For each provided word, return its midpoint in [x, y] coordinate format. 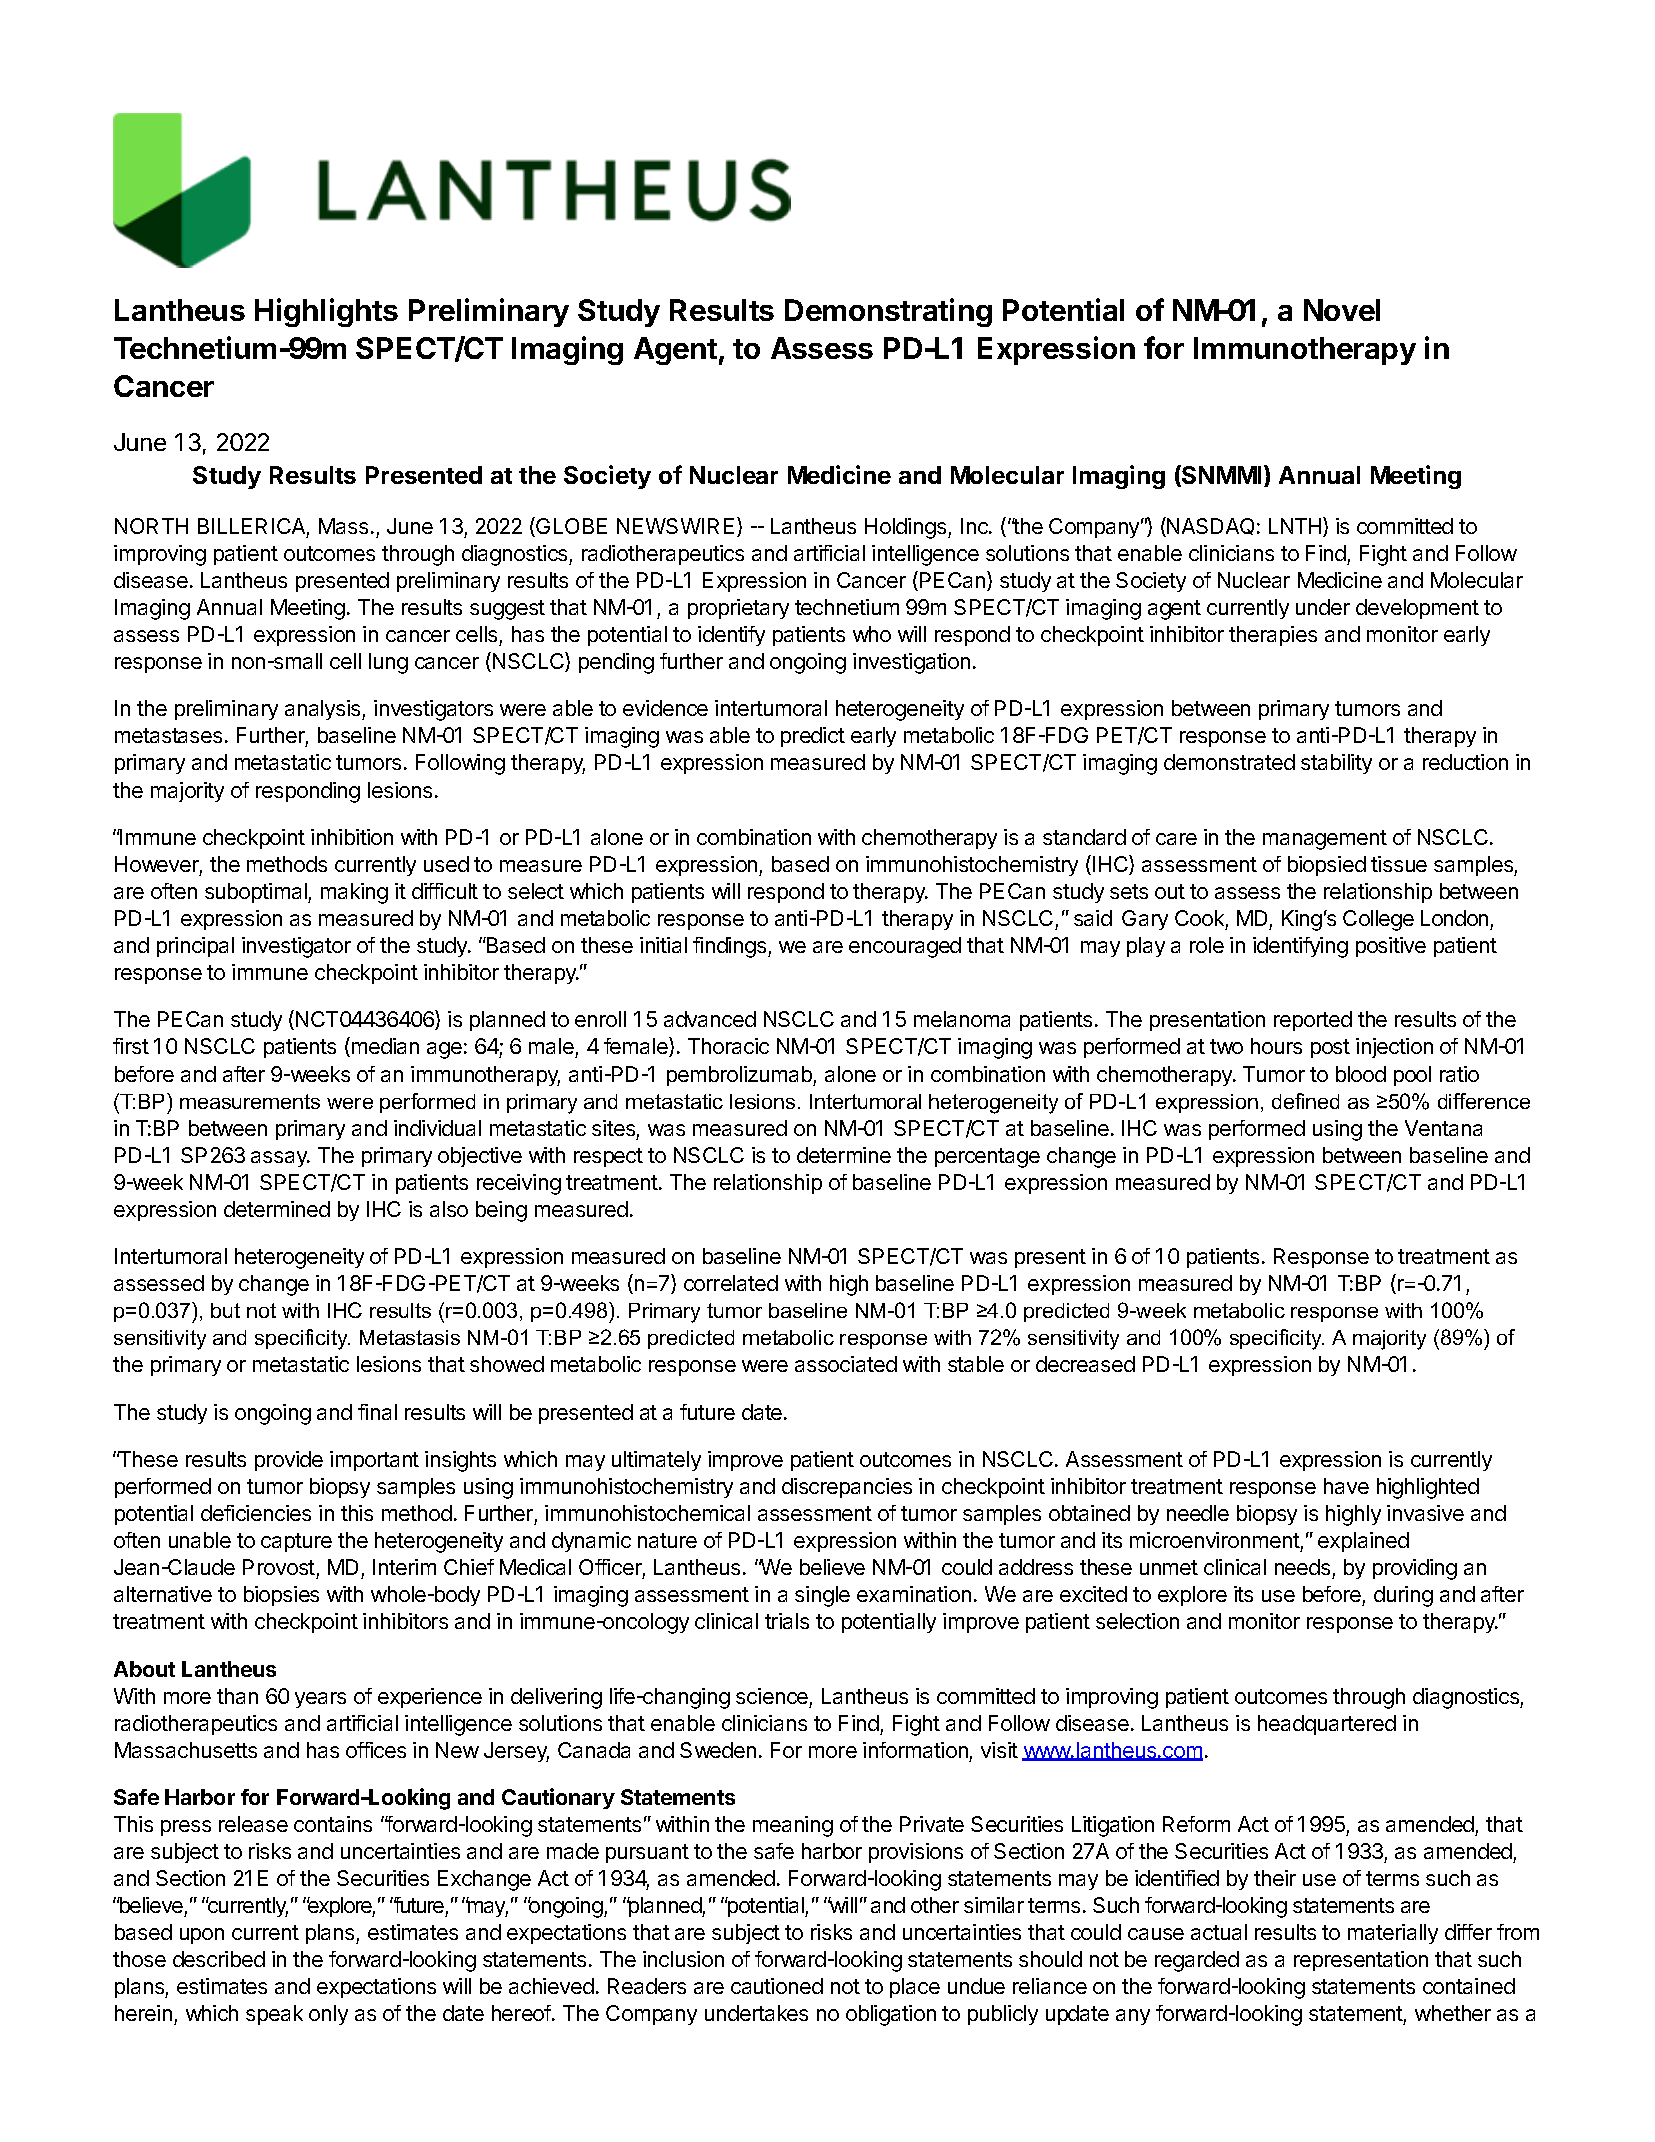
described [219, 1959]
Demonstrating [888, 312]
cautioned [777, 1986]
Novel [1342, 310]
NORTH [151, 526]
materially [1393, 1934]
